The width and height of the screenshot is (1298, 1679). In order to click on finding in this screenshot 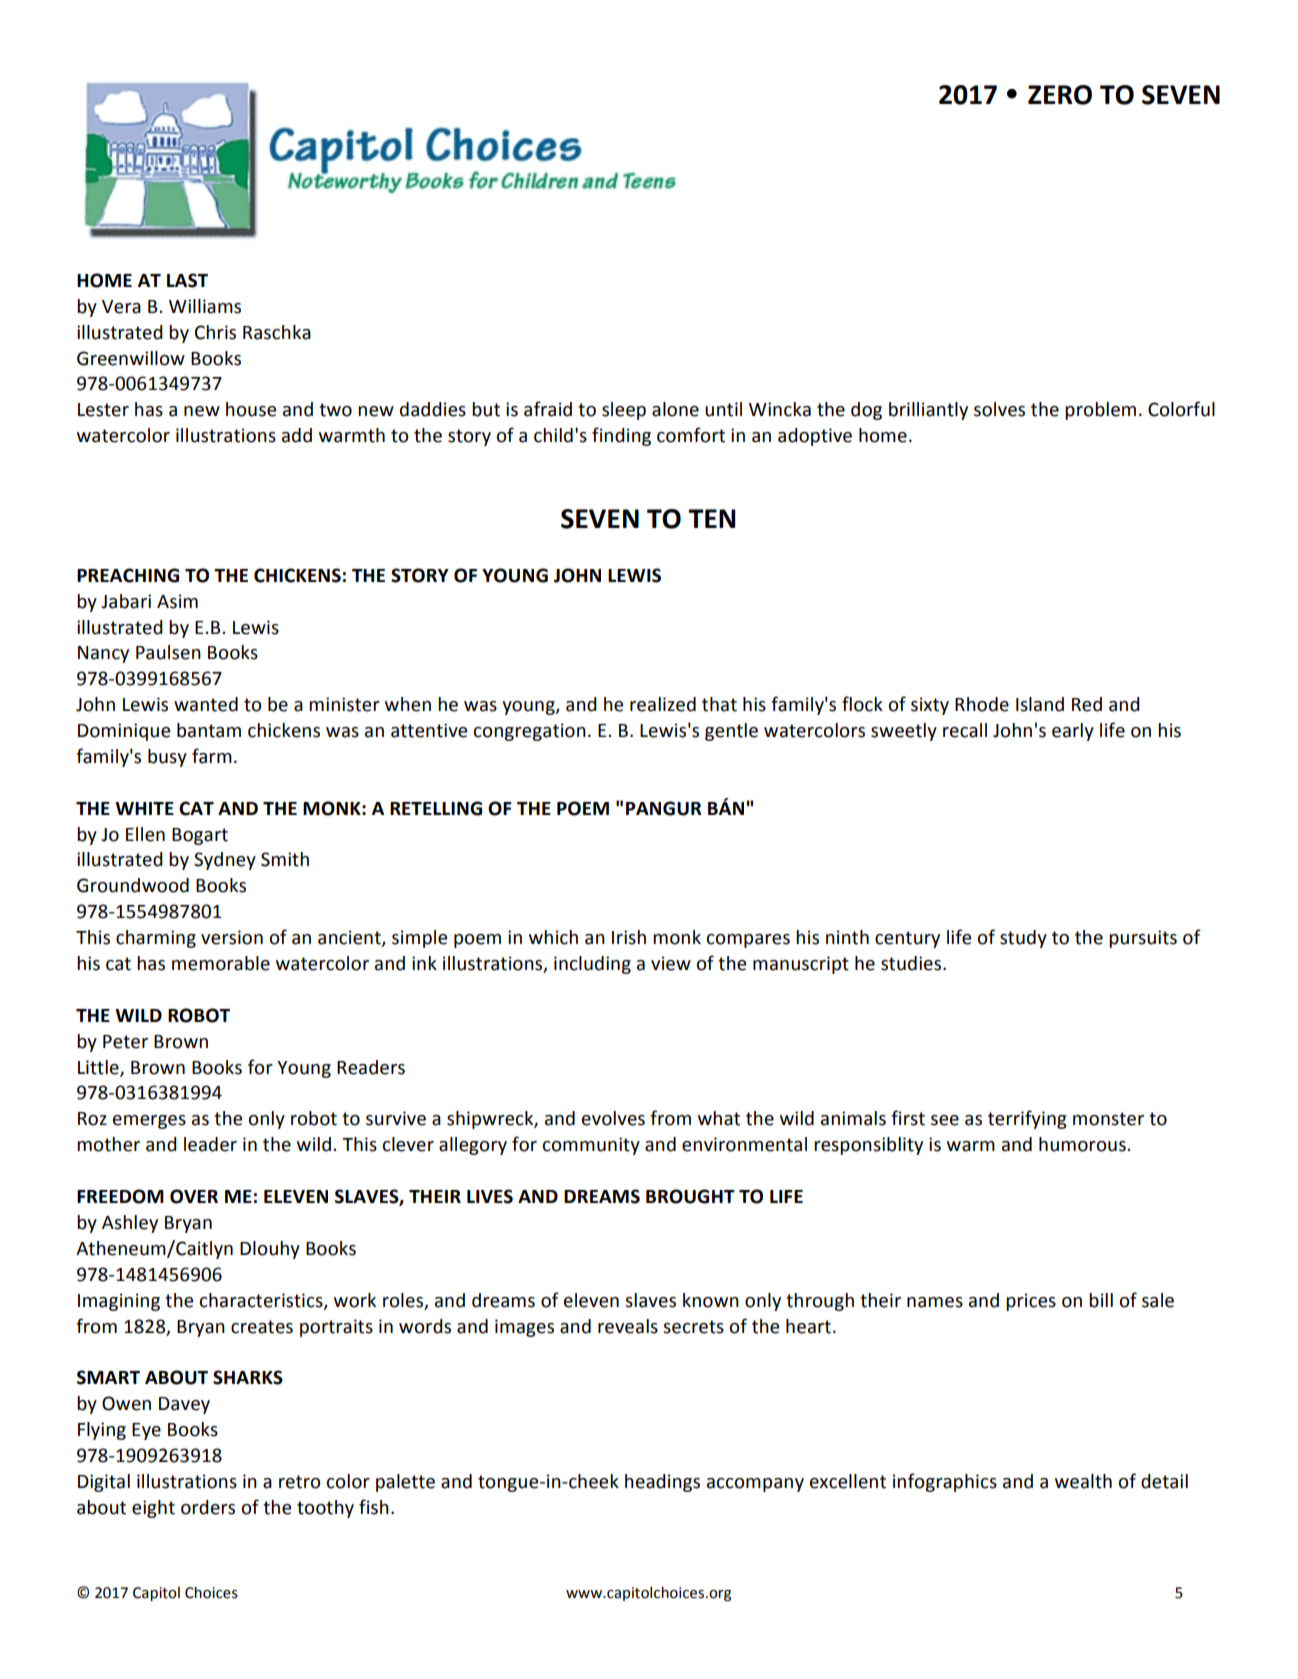, I will do `click(621, 436)`.
